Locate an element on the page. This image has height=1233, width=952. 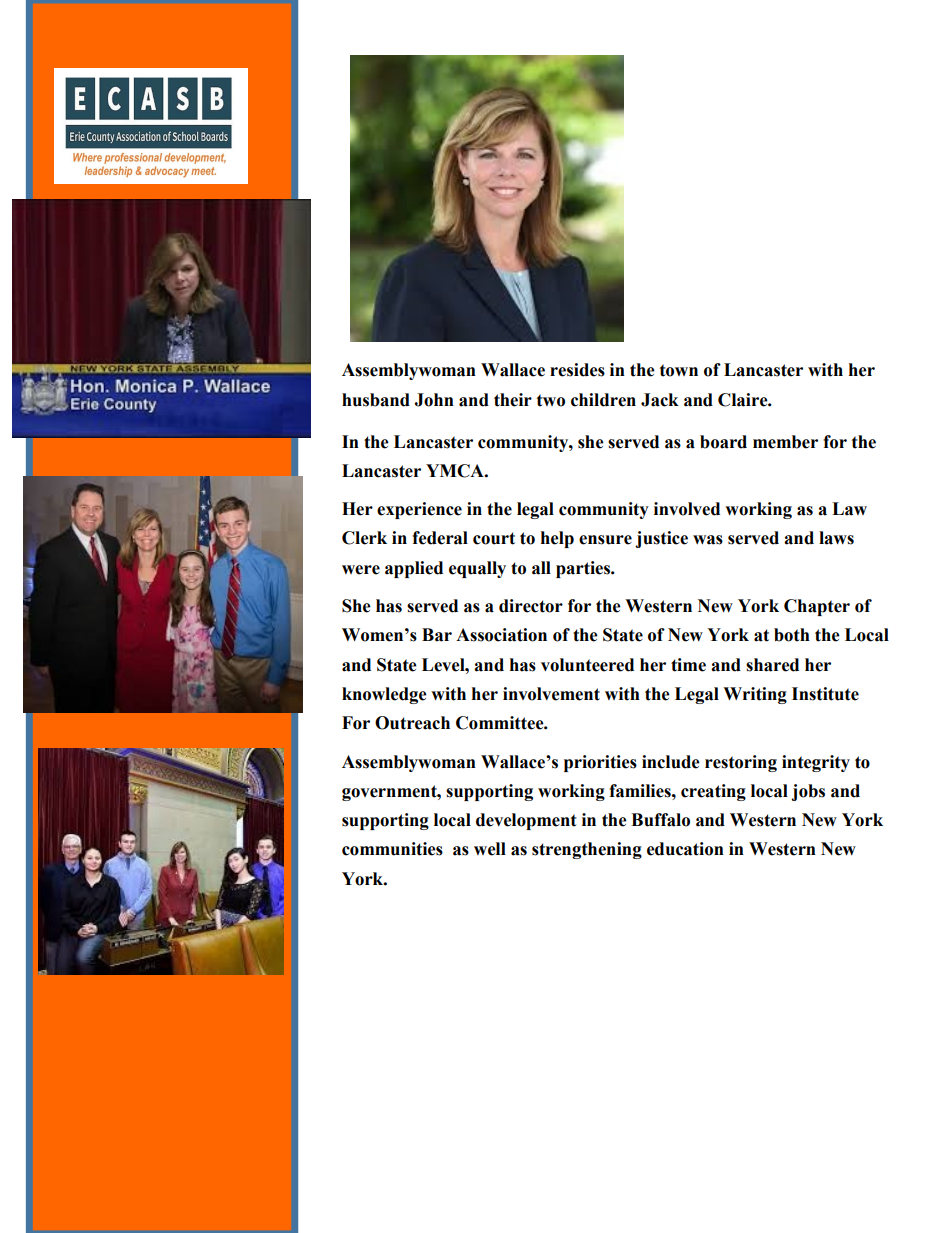
jobs is located at coordinates (808, 792).
